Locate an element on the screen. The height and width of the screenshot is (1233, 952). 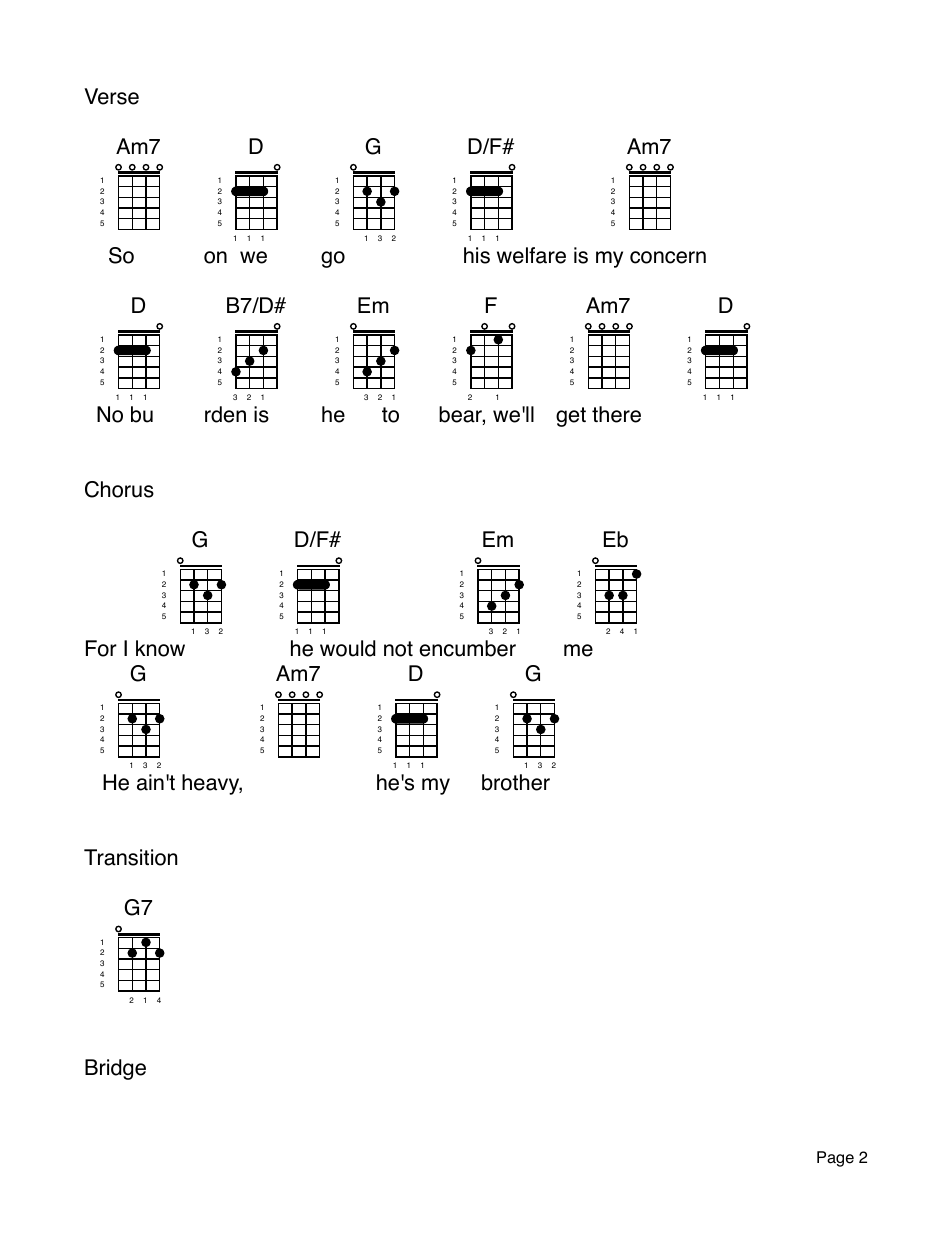
concern is located at coordinates (668, 257).
